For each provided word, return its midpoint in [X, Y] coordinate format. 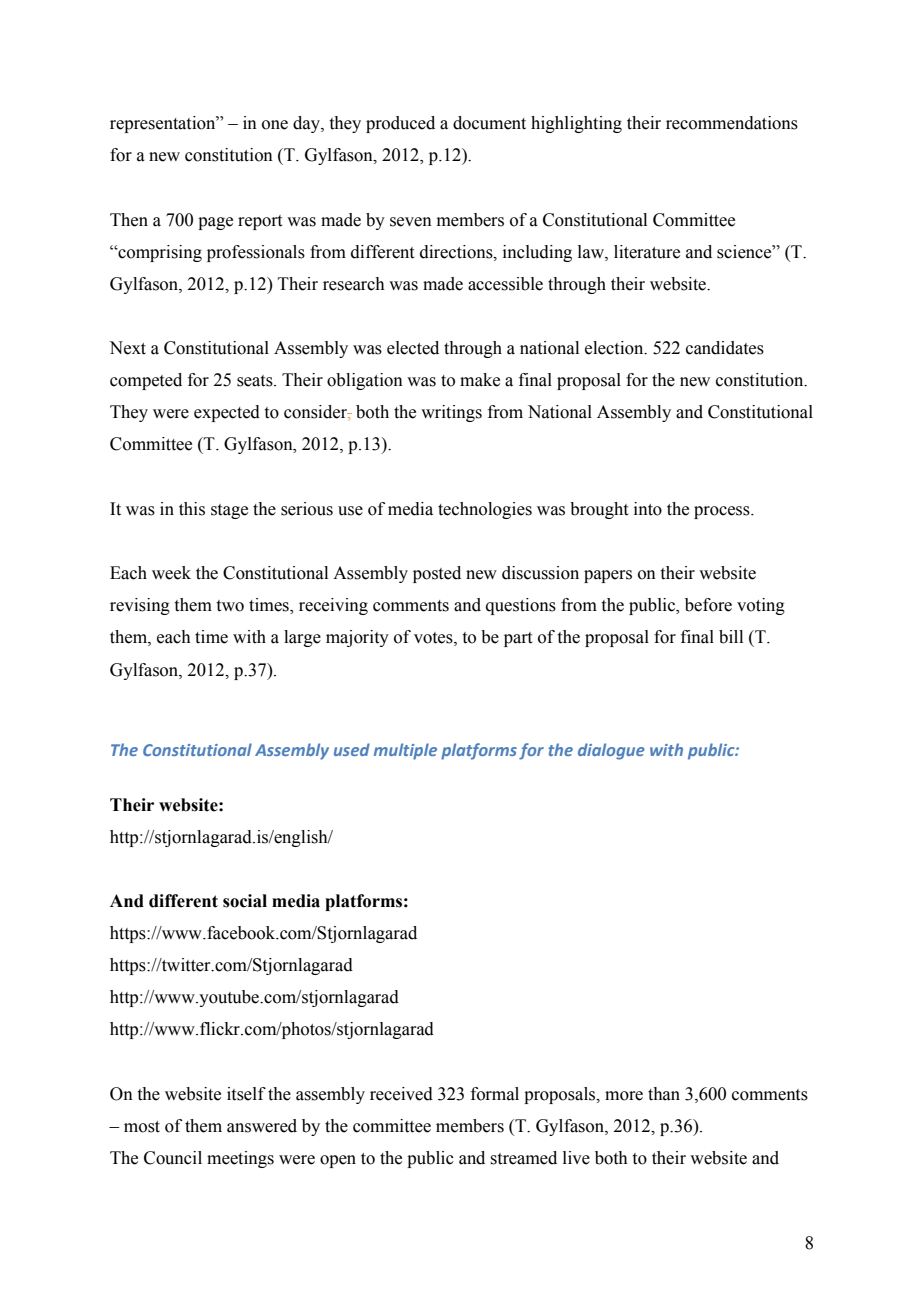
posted [437, 574]
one [275, 125]
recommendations [732, 123]
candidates [725, 348]
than [664, 1094]
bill [731, 637]
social [245, 901]
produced [400, 124]
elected [413, 348]
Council [173, 1158]
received [401, 1094]
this [192, 509]
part [518, 639]
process [723, 512]
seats [256, 381]
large [302, 638]
